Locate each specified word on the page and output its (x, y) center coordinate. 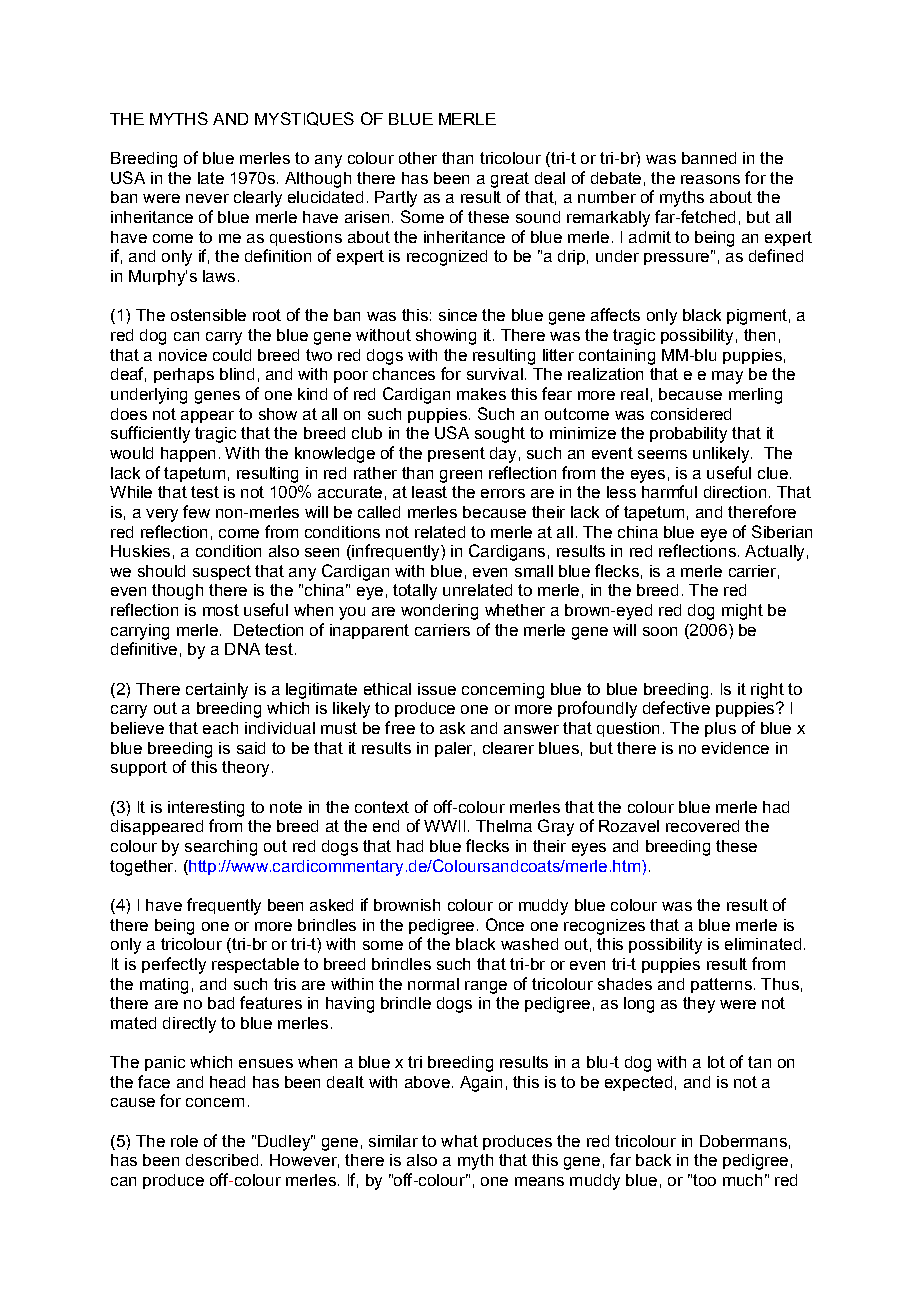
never (207, 198)
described (222, 1160)
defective (676, 707)
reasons (710, 179)
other (418, 158)
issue (437, 689)
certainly (217, 691)
